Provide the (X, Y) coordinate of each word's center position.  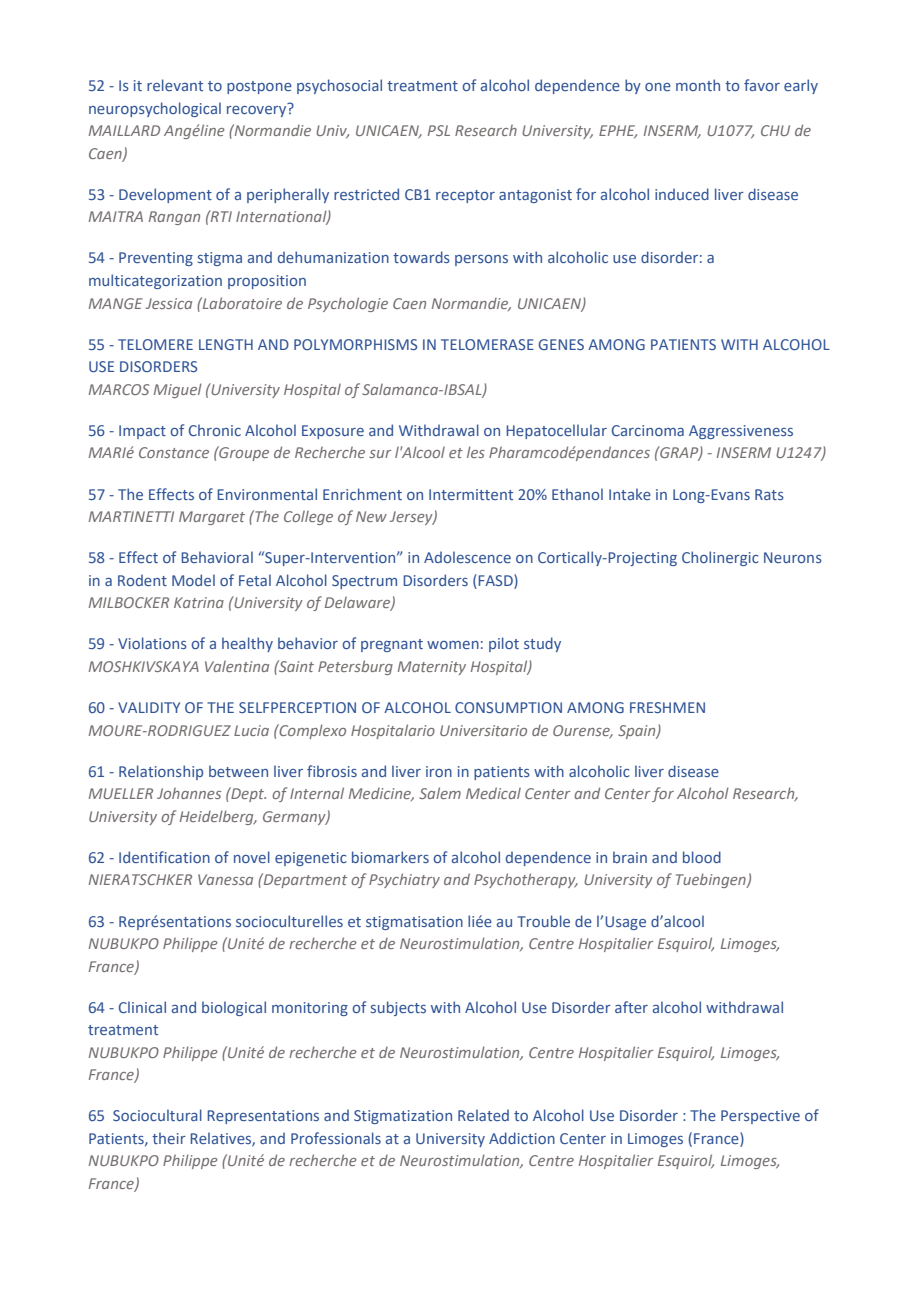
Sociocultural (157, 1115)
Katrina (199, 602)
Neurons (793, 557)
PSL (439, 130)
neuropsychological (155, 109)
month (698, 85)
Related (483, 1115)
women (453, 645)
